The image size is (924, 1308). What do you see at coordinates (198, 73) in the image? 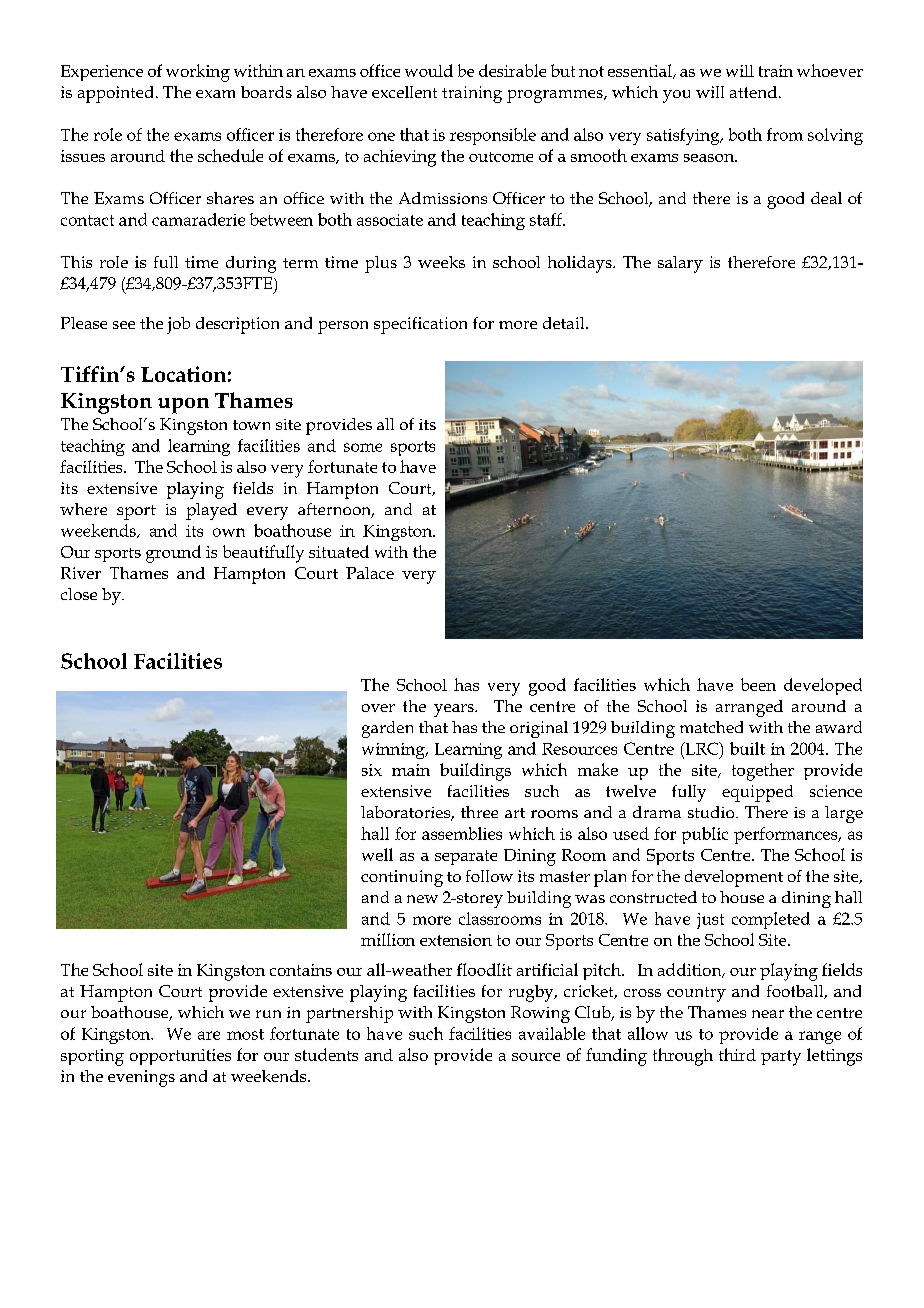
I see `working` at bounding box center [198, 73].
